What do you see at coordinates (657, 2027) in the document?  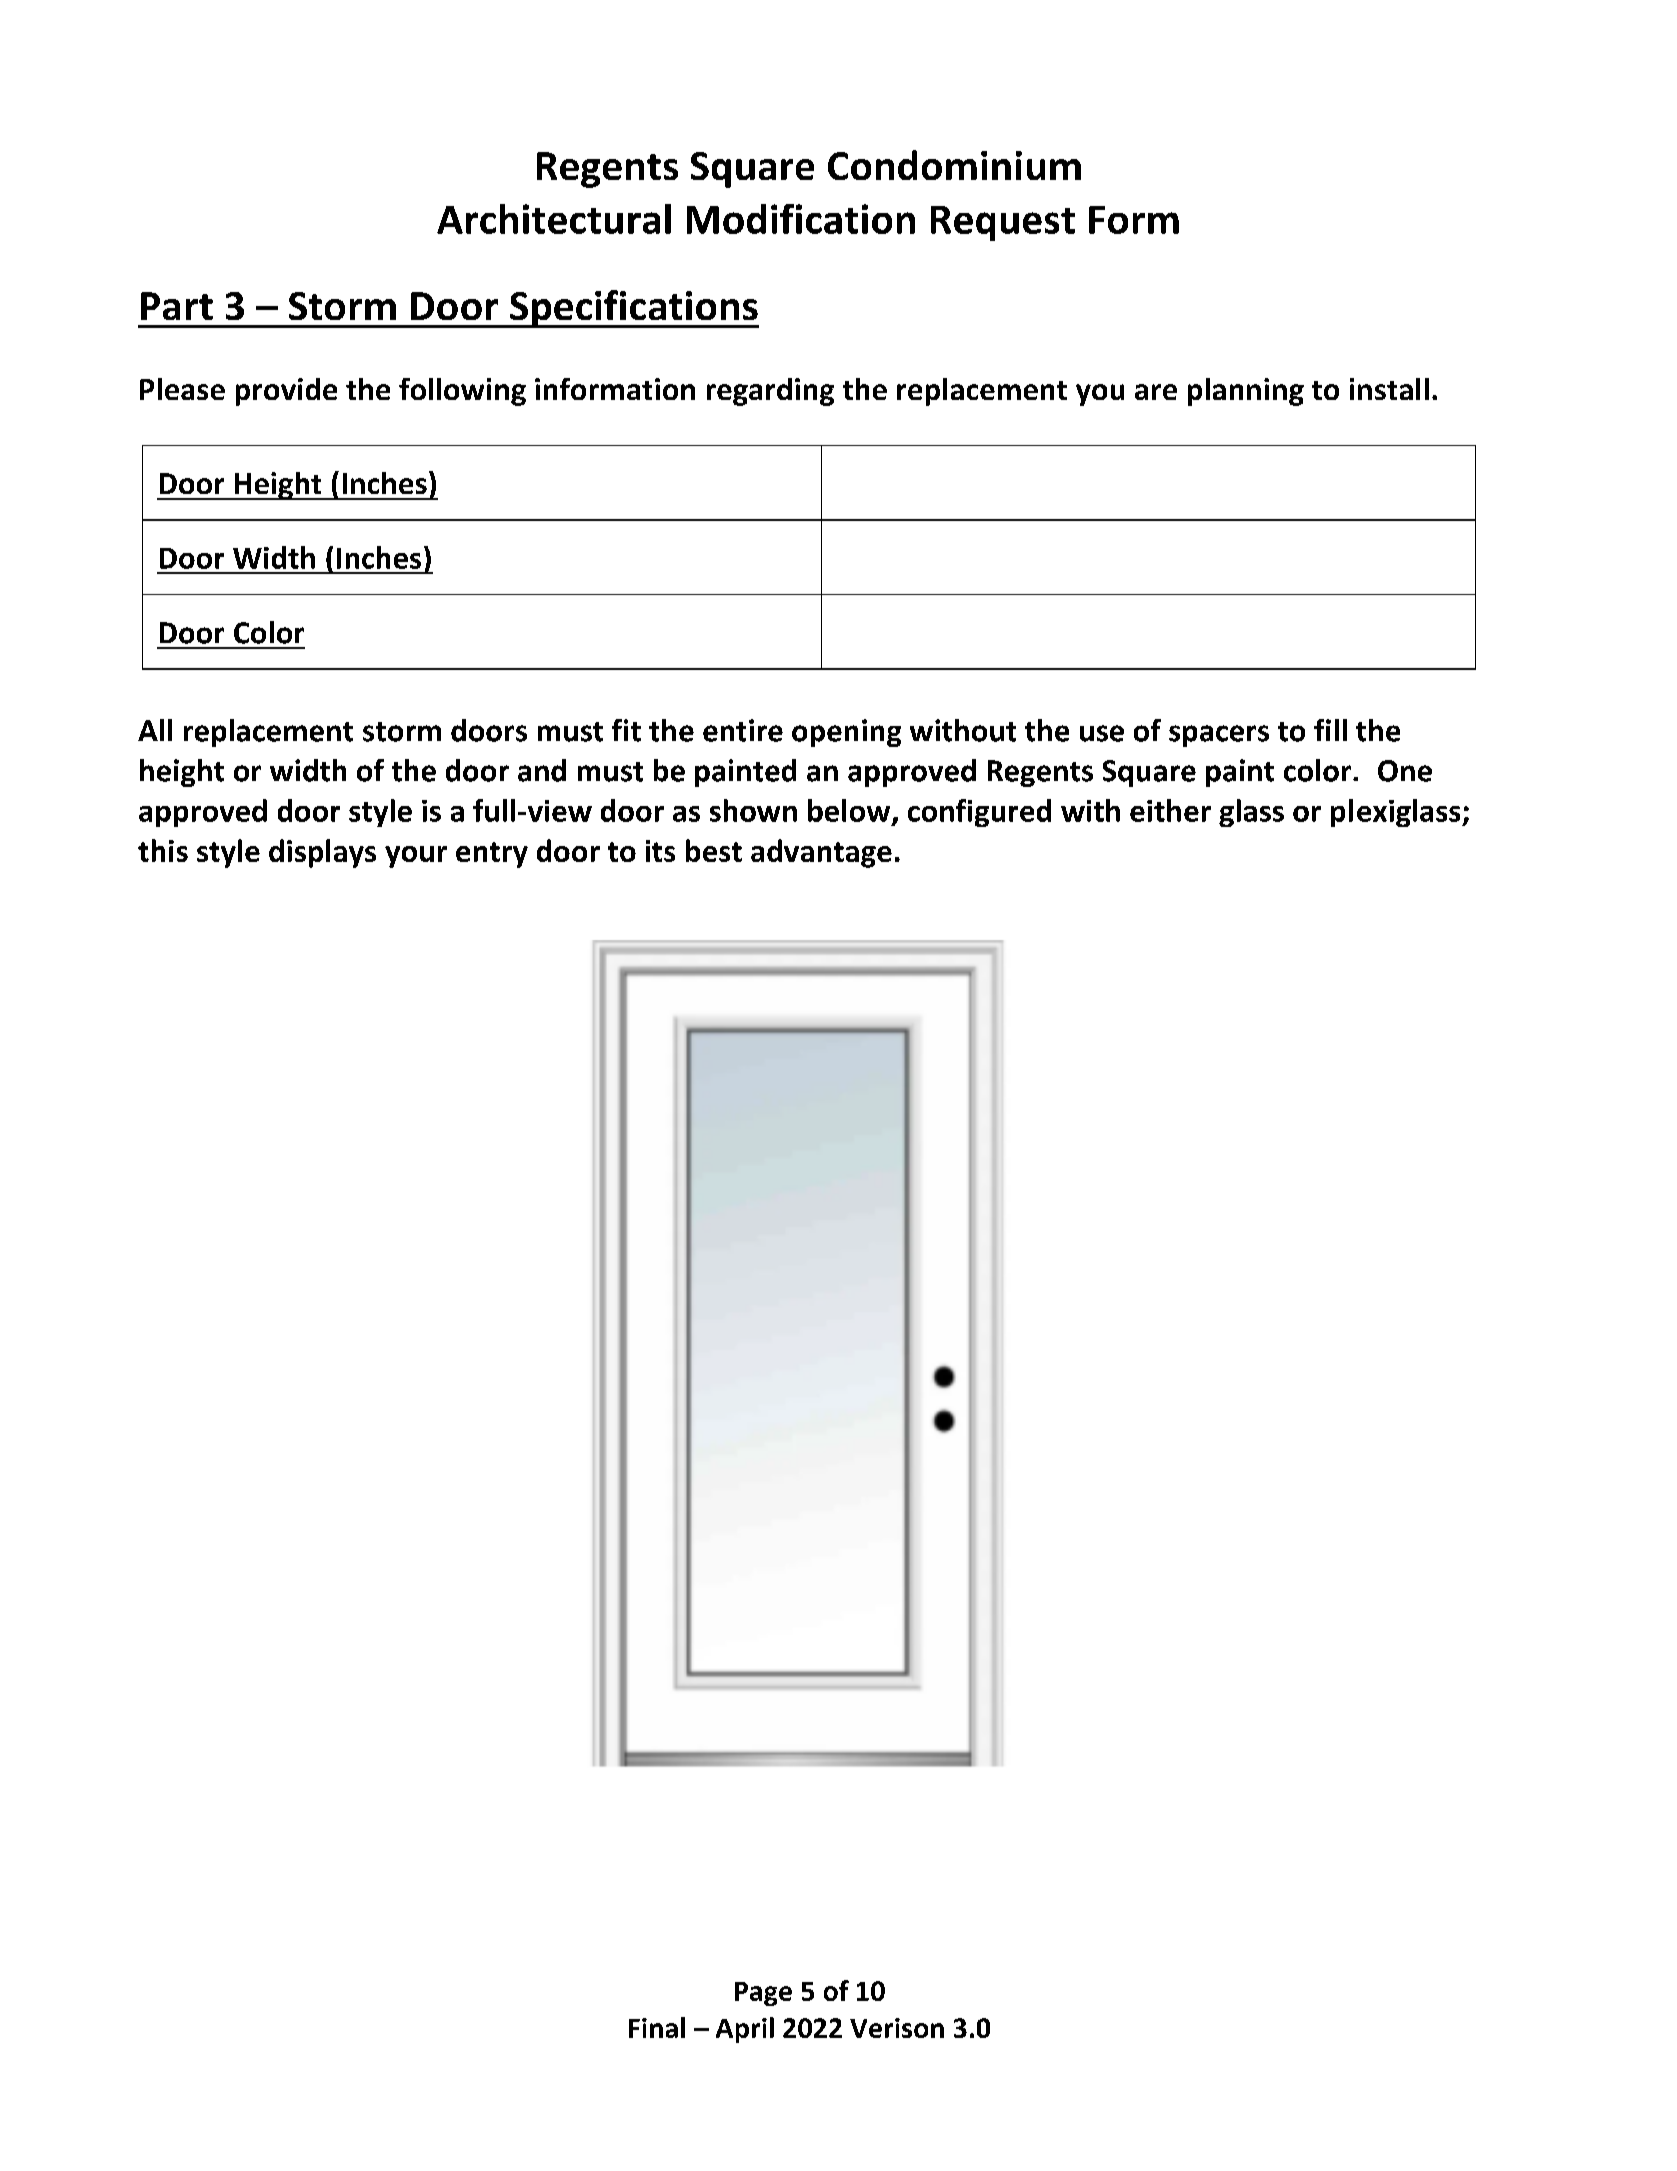 I see `Final` at bounding box center [657, 2027].
